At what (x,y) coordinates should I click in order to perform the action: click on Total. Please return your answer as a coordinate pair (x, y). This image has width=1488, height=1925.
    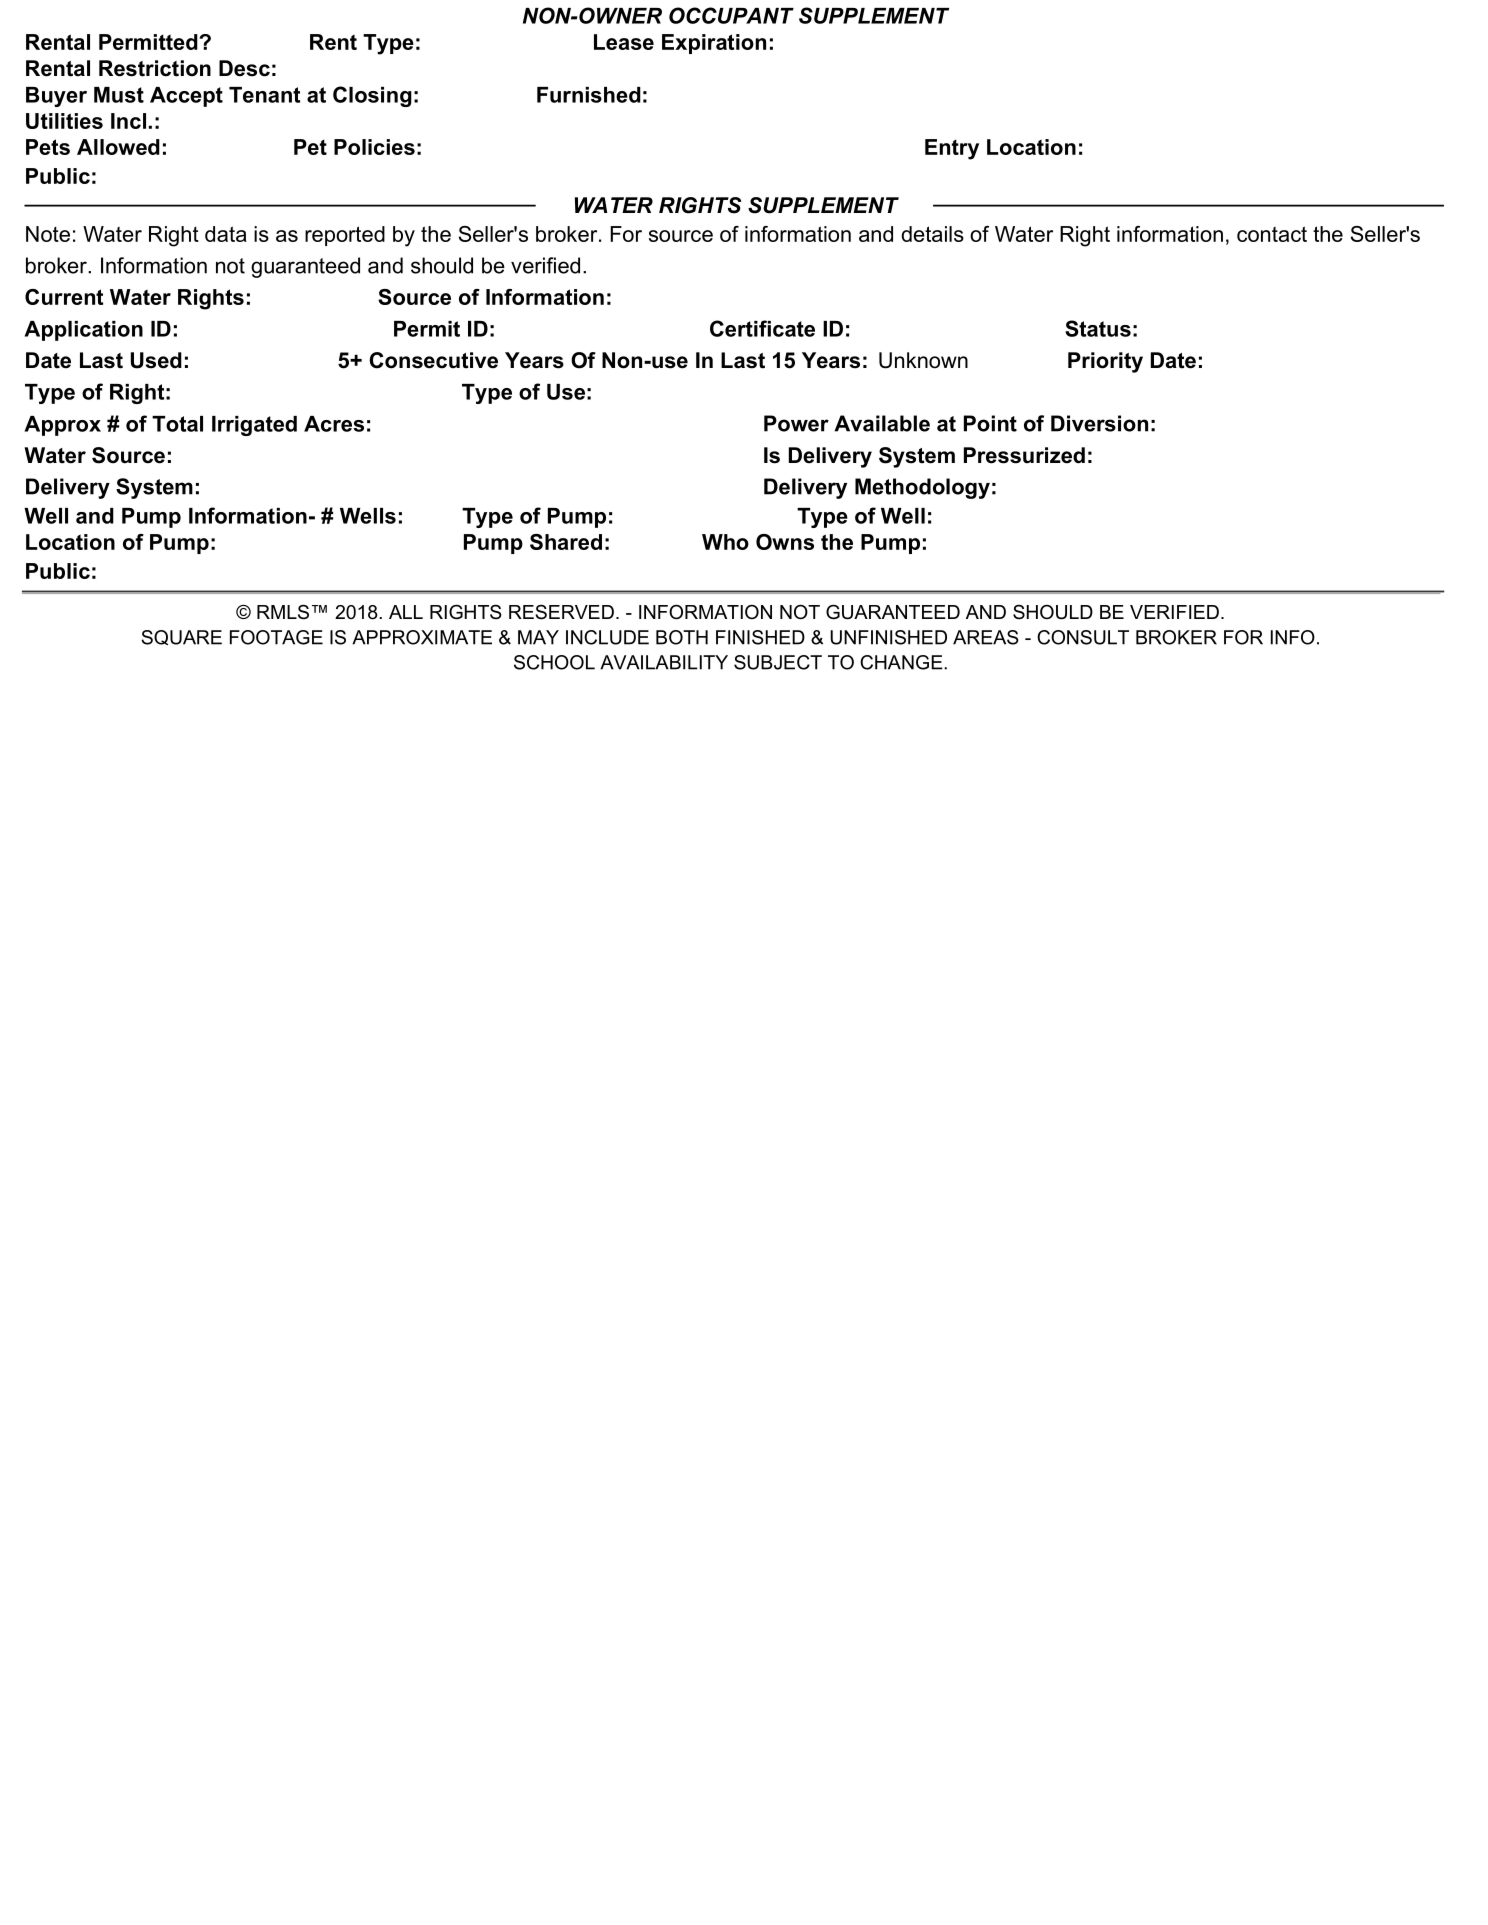
    Looking at the image, I should click on (177, 424).
